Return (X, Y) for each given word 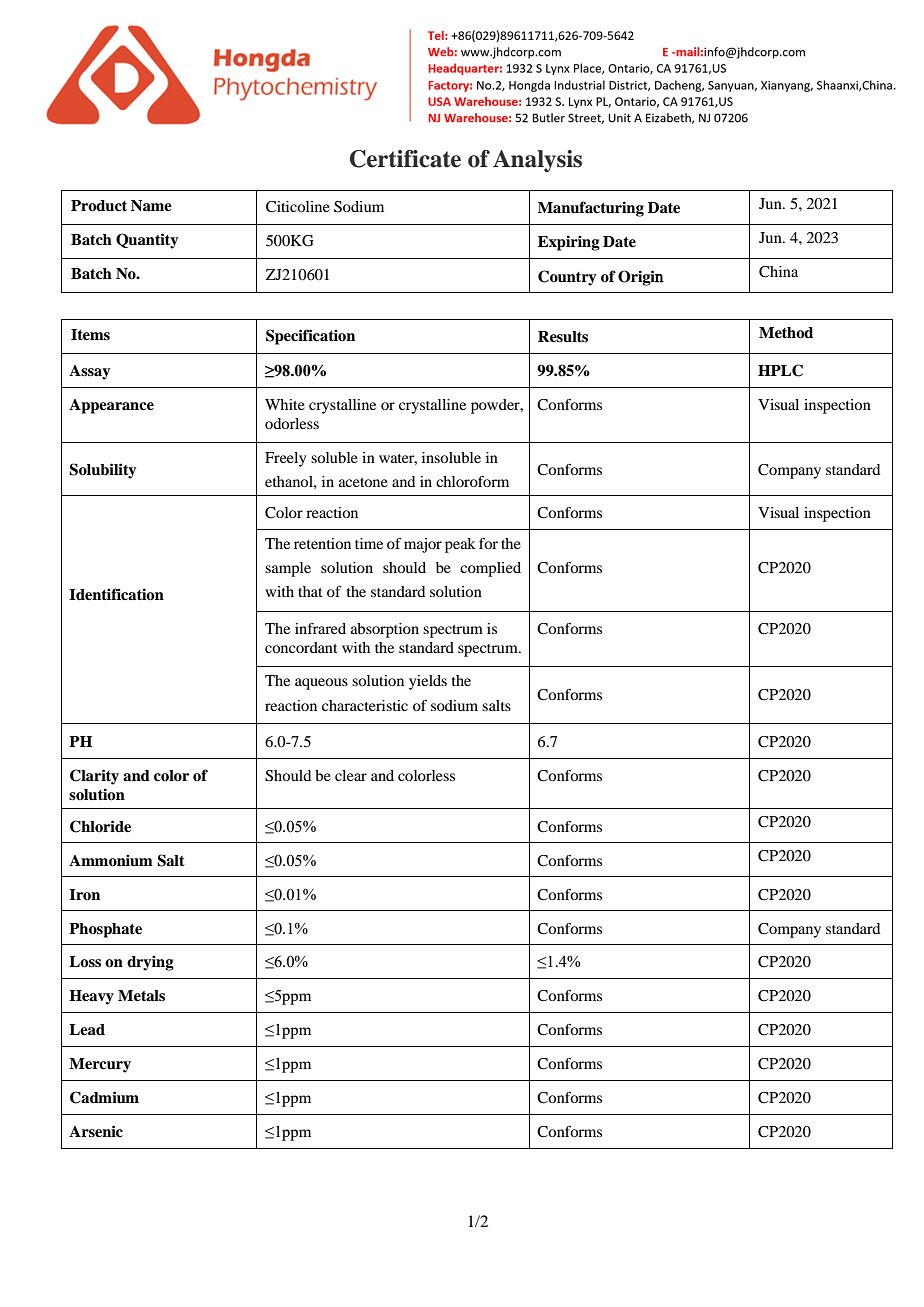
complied (490, 569)
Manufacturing (591, 209)
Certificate (405, 159)
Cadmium (104, 1097)
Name (151, 206)
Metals (141, 996)
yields (428, 682)
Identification (116, 594)
